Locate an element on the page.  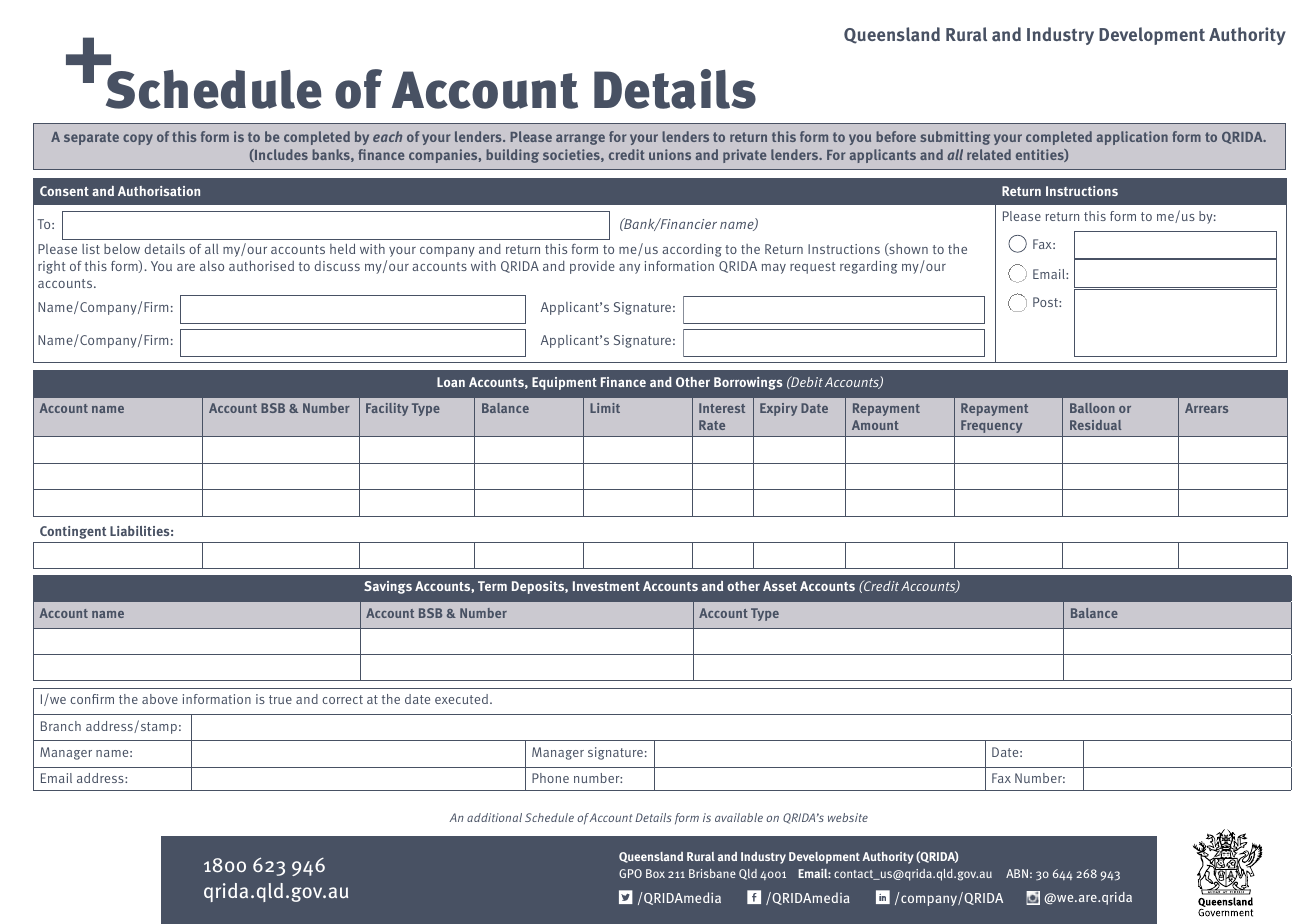
additional is located at coordinates (494, 817).
